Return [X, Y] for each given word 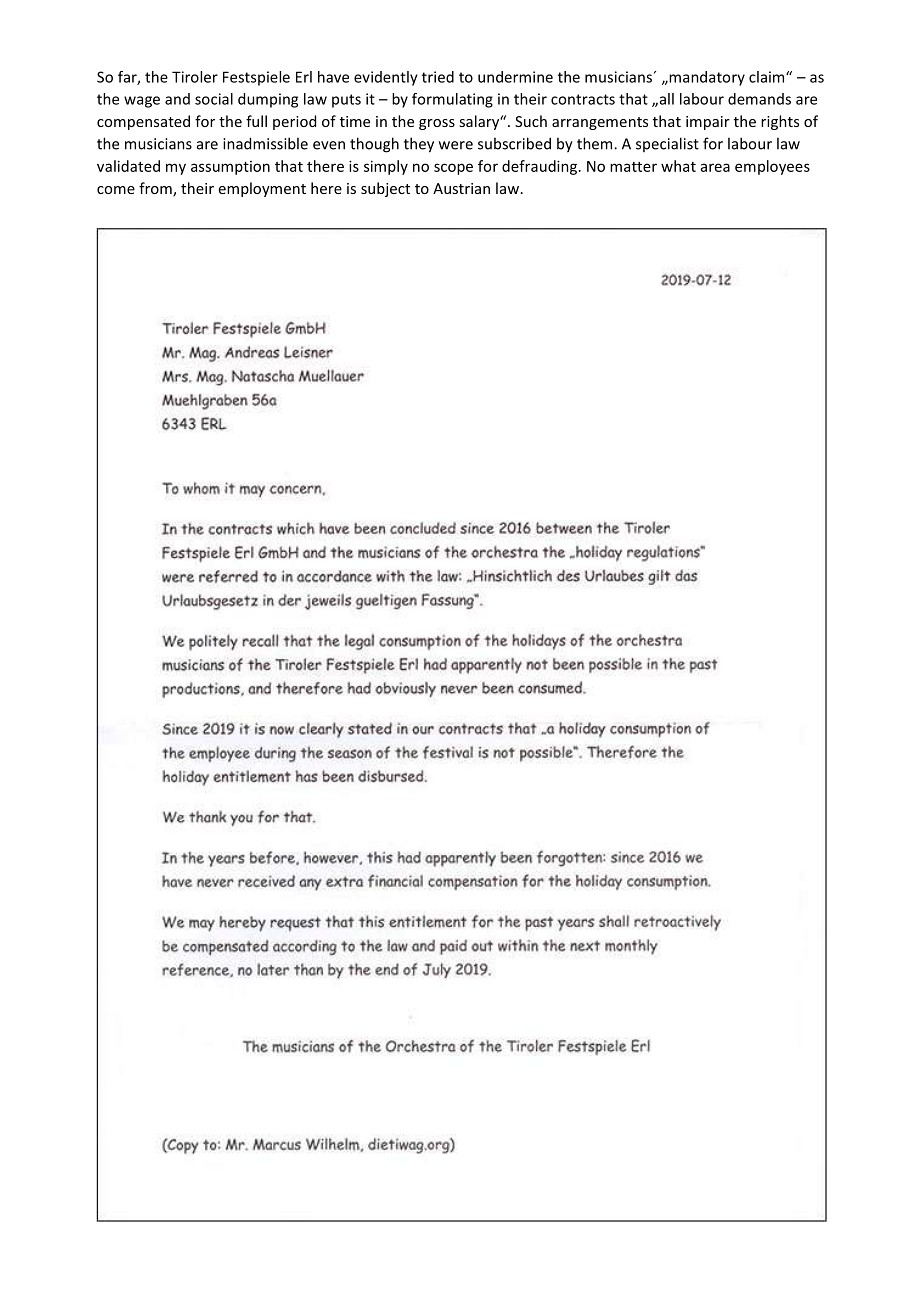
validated [128, 166]
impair [708, 123]
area [715, 167]
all [665, 99]
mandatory [706, 78]
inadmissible [265, 143]
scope [453, 169]
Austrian [461, 188]
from [156, 189]
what [678, 166]
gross [437, 124]
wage [142, 102]
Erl [304, 77]
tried [438, 77]
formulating [452, 100]
